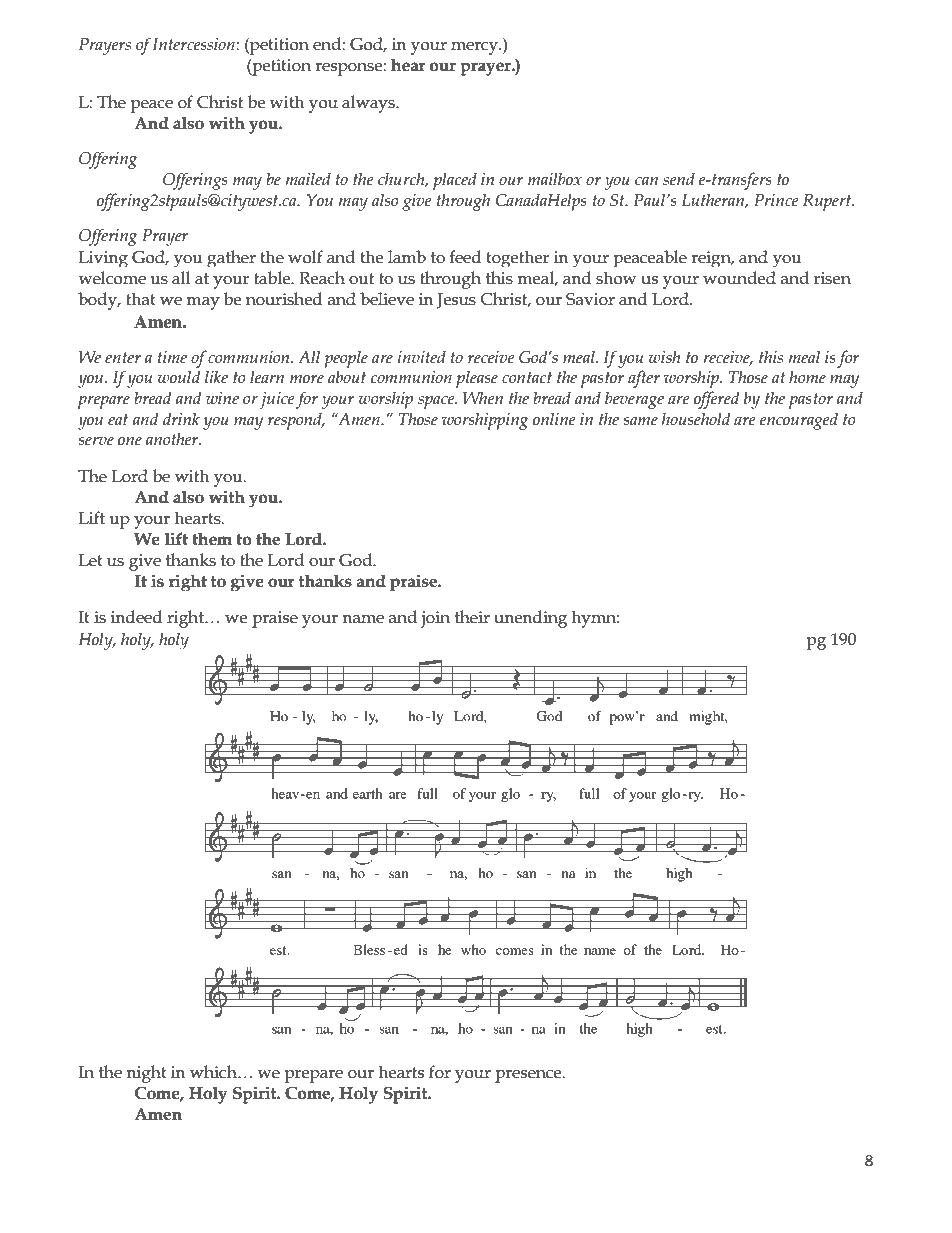 This screenshot has height=1233, width=952. Describe the element at coordinates (679, 179) in the screenshot. I see `send` at that location.
